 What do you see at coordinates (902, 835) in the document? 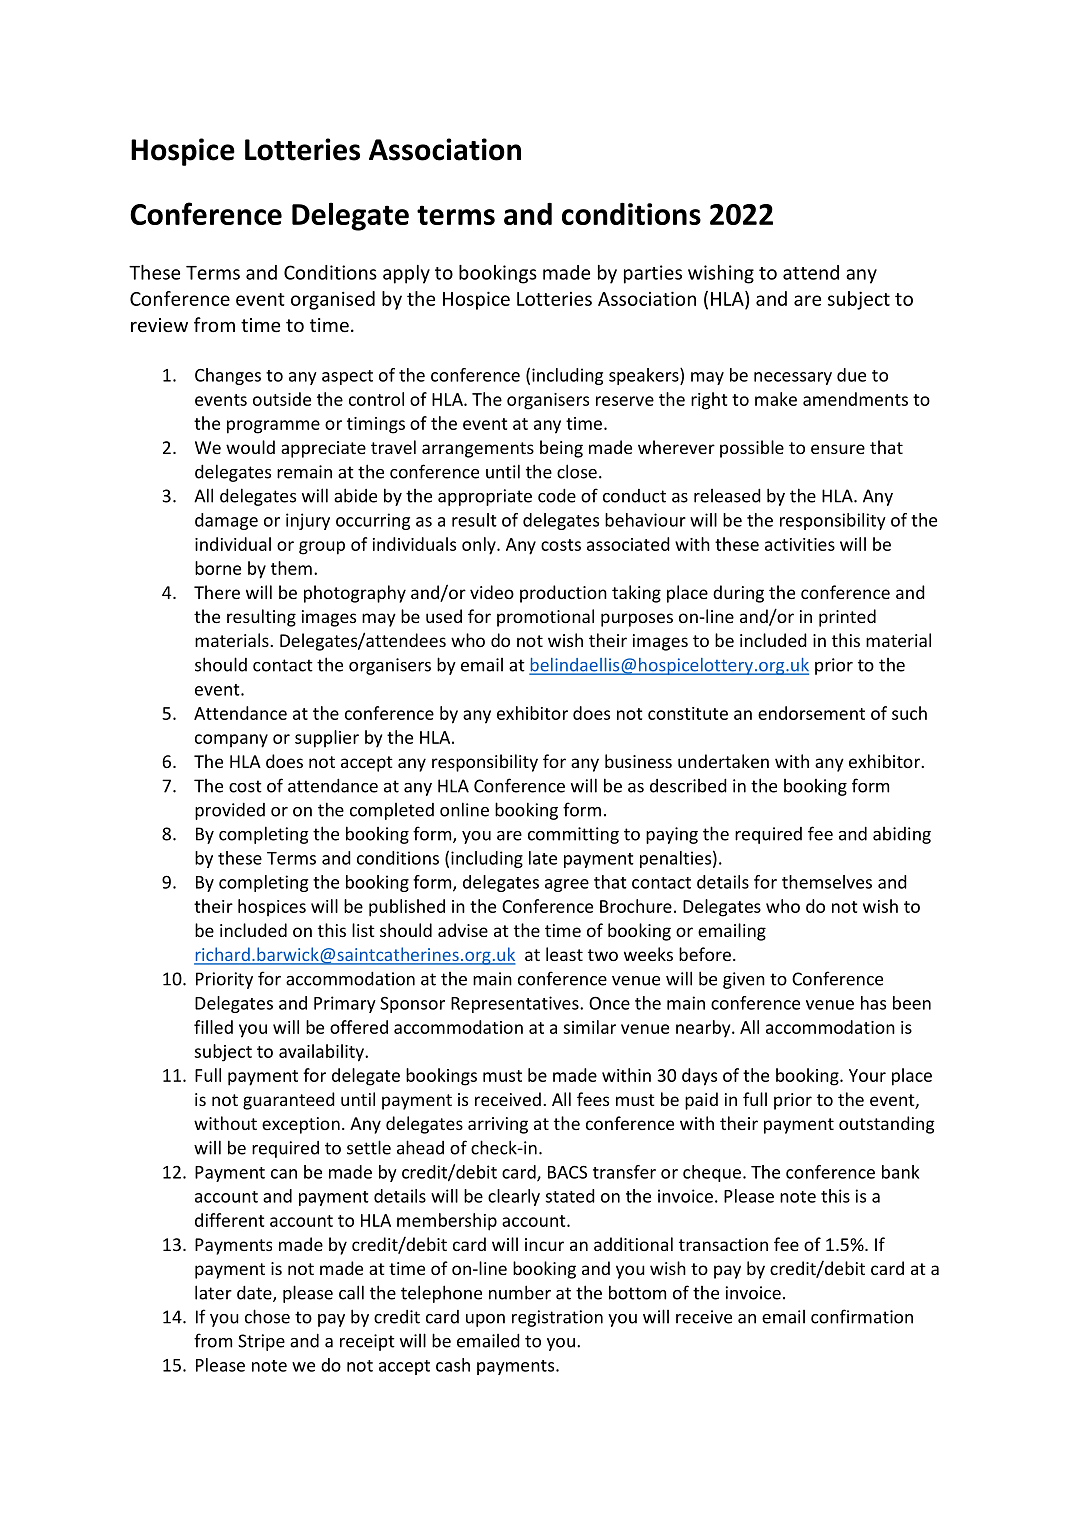
I see `abiding` at bounding box center [902, 835].
